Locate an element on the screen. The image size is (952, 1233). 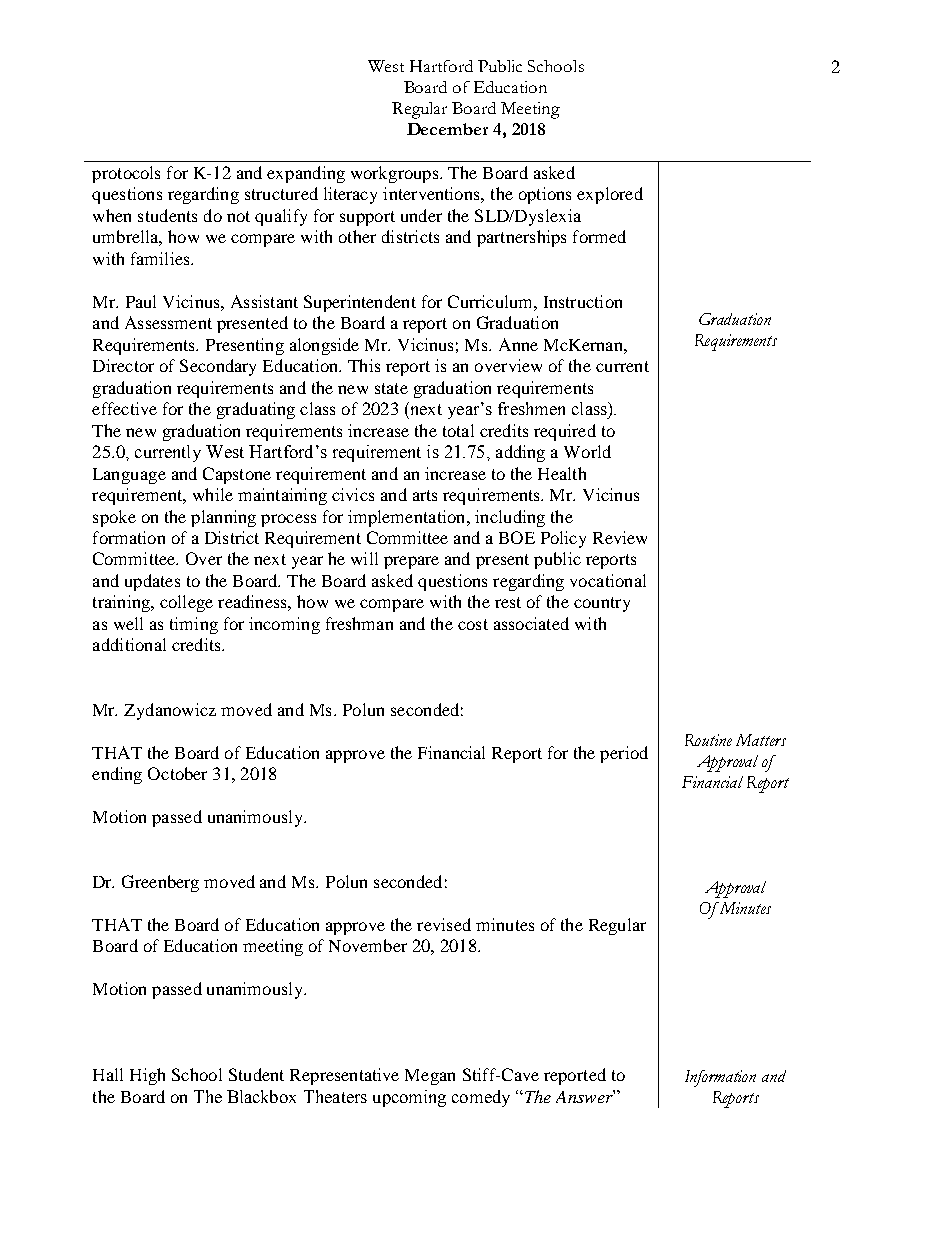
High is located at coordinates (147, 1076).
